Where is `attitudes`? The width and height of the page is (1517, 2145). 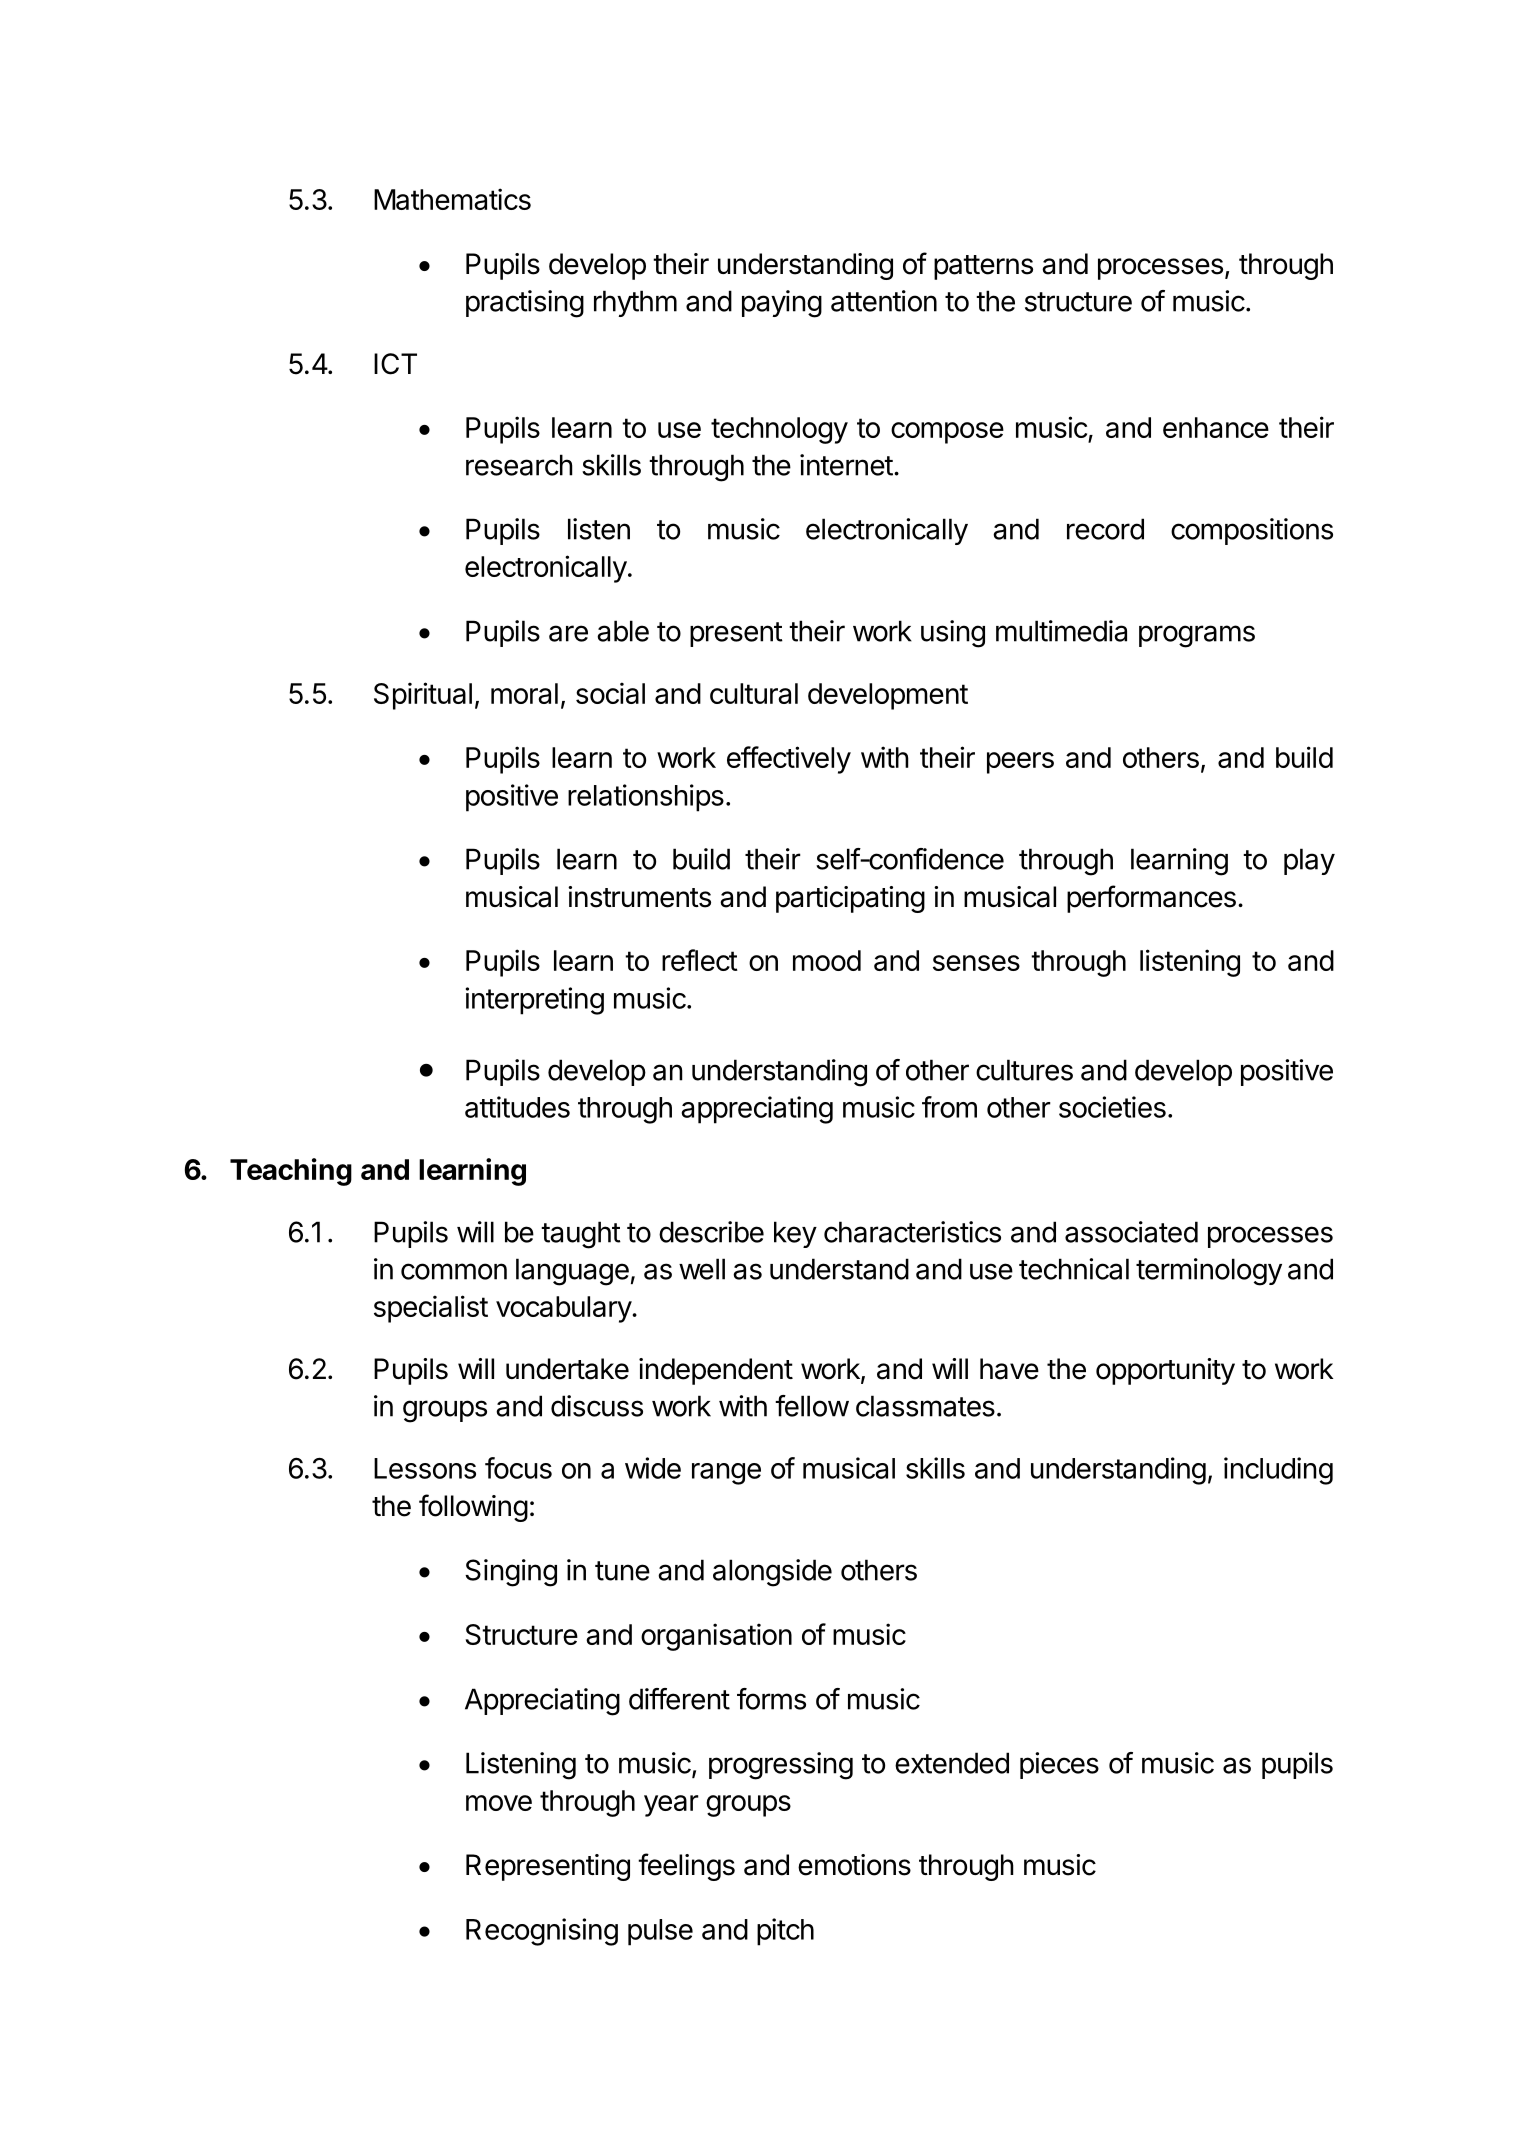 attitudes is located at coordinates (517, 1107).
